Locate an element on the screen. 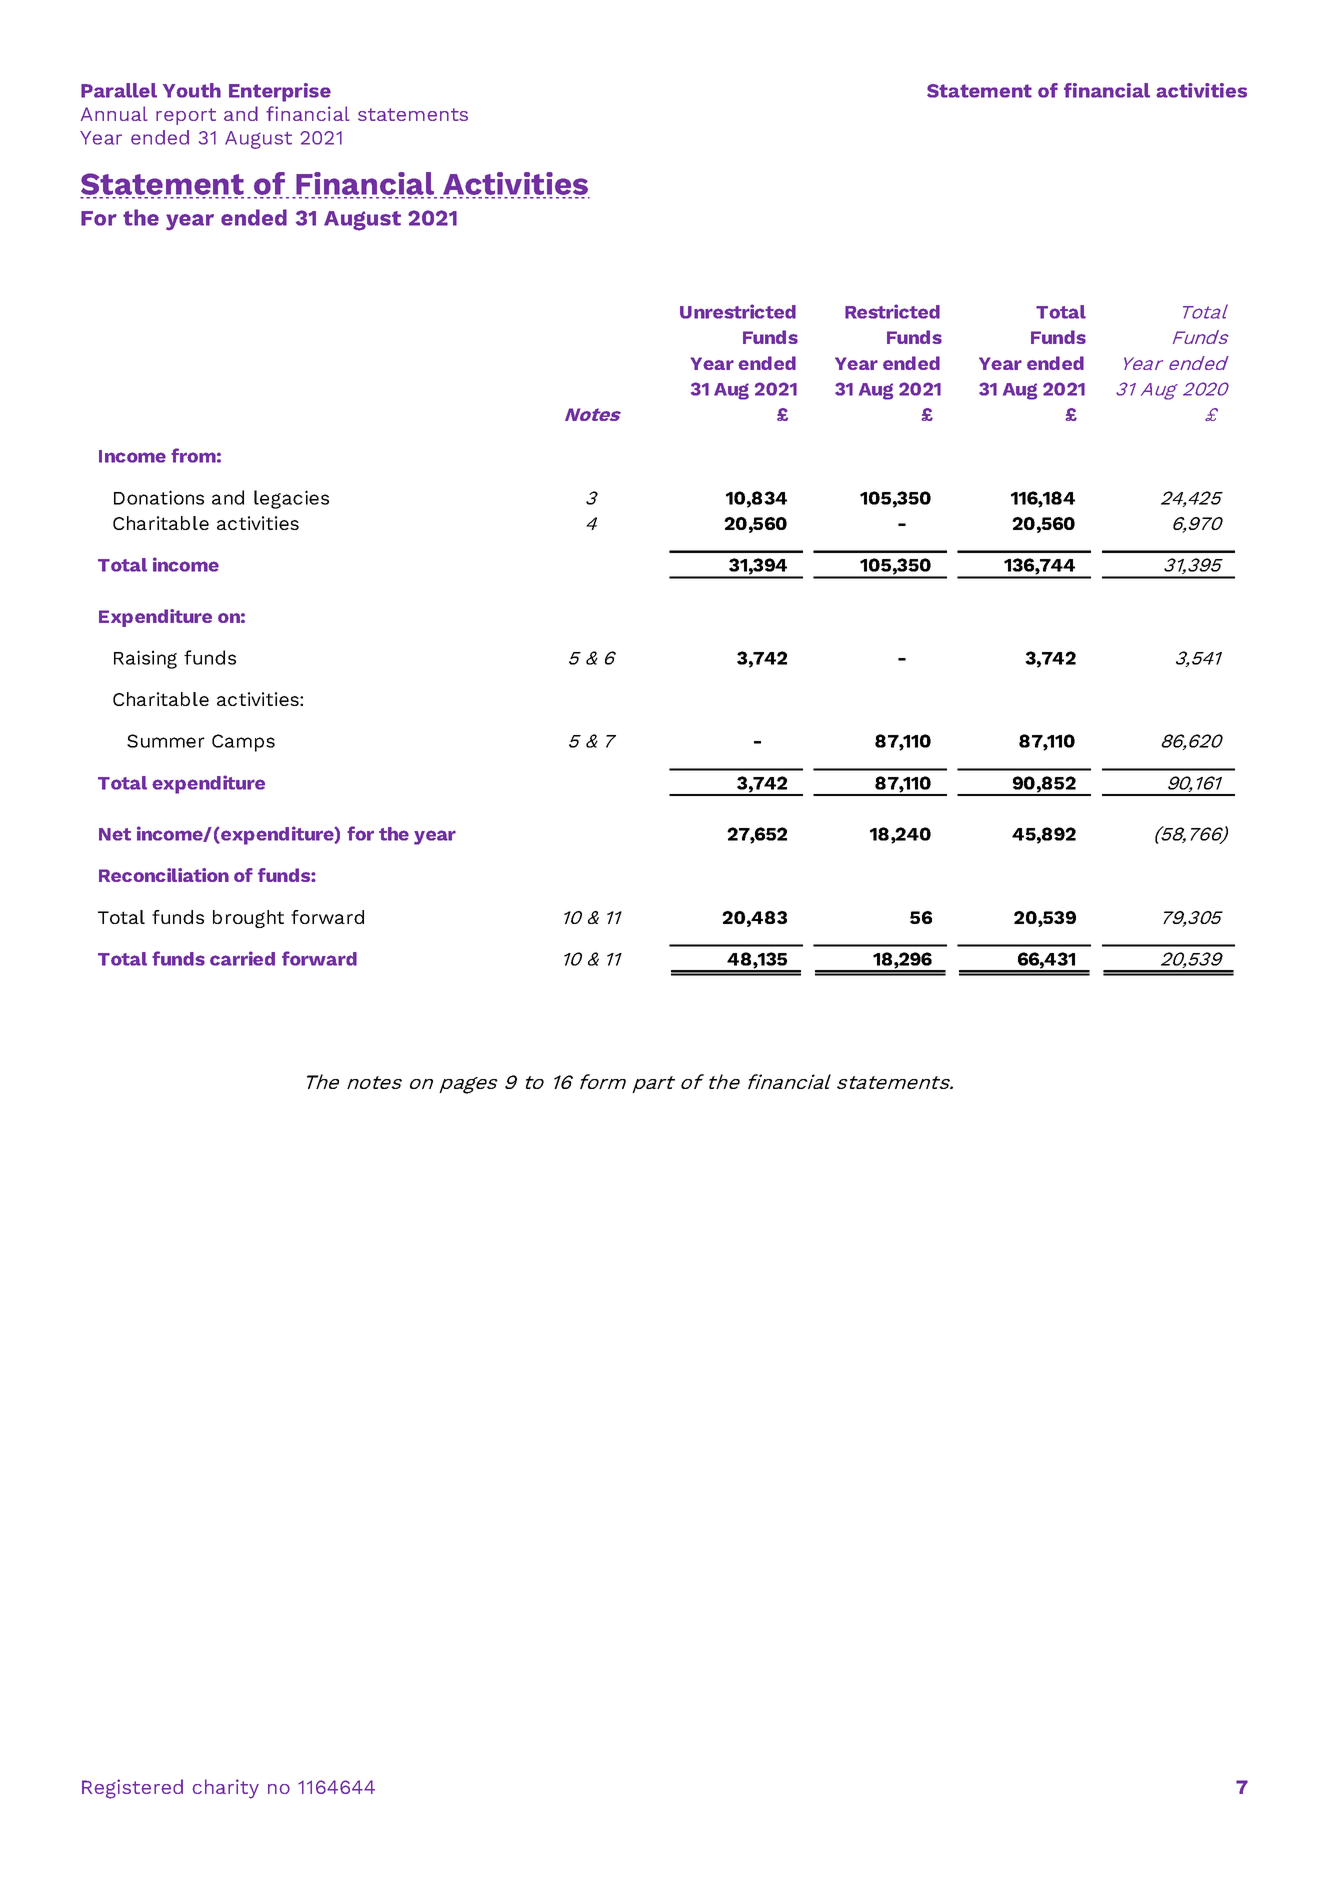  Raising is located at coordinates (145, 659).
